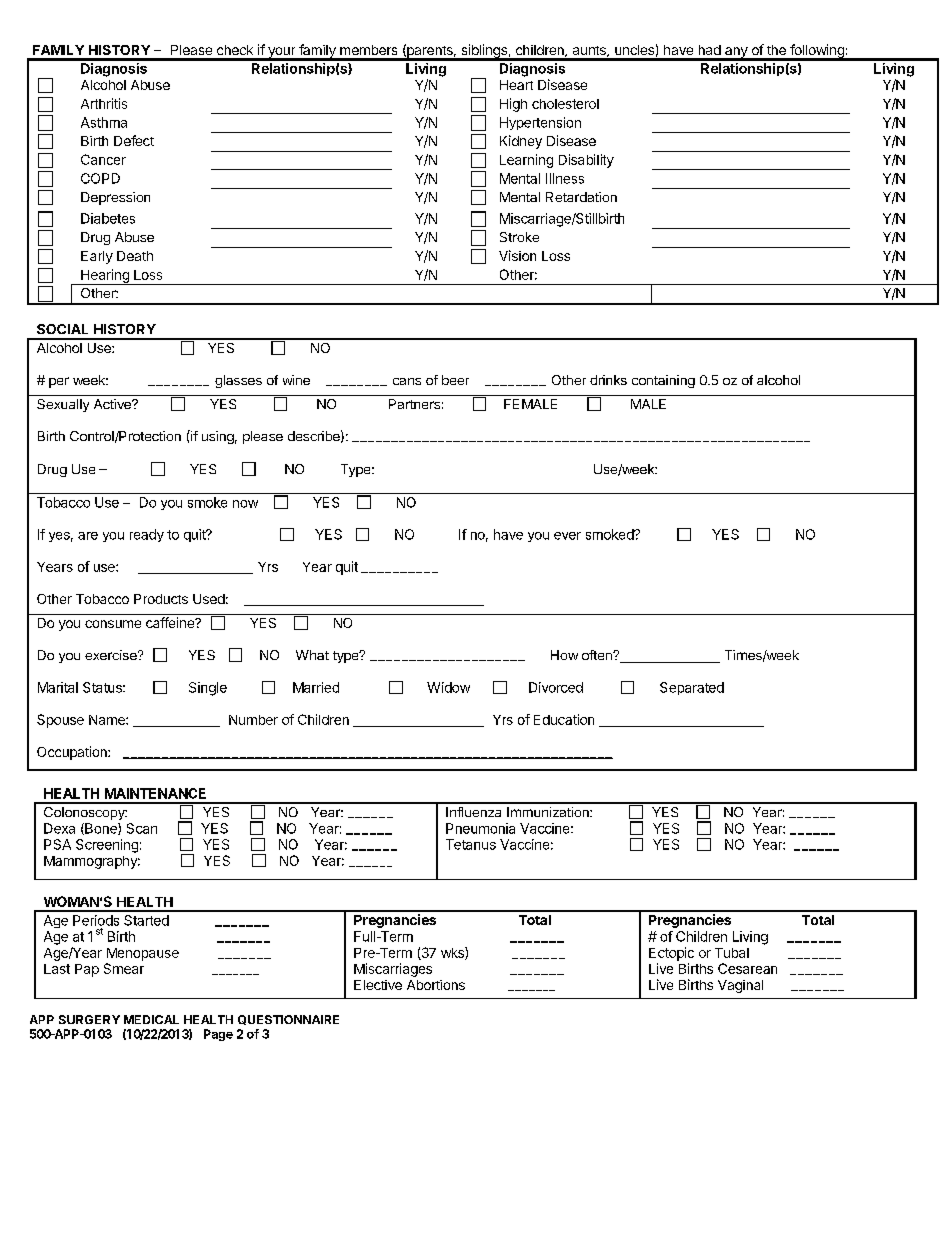 This document has width=952, height=1233. What do you see at coordinates (513, 105) in the document?
I see `High` at bounding box center [513, 105].
